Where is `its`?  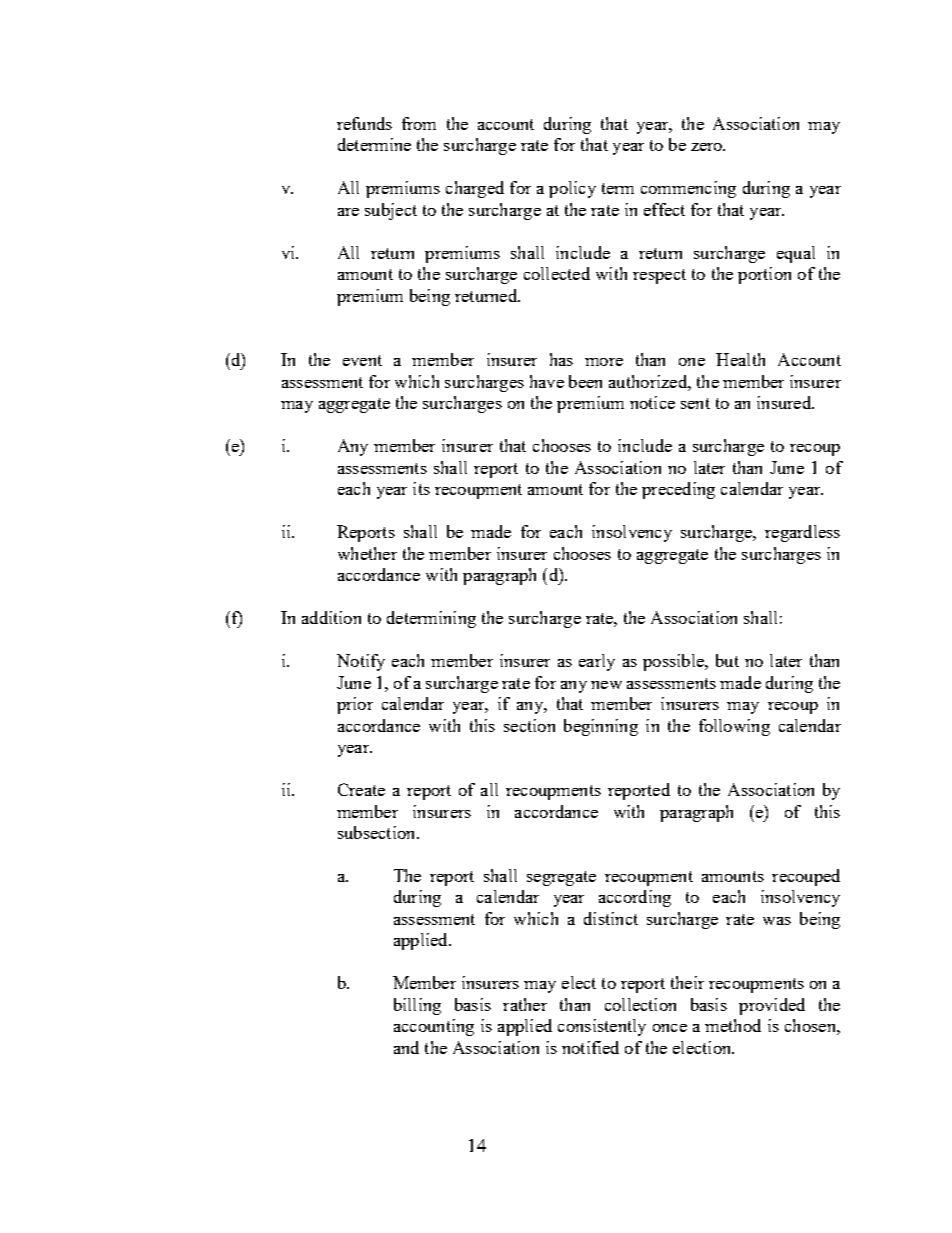
its is located at coordinates (421, 488).
